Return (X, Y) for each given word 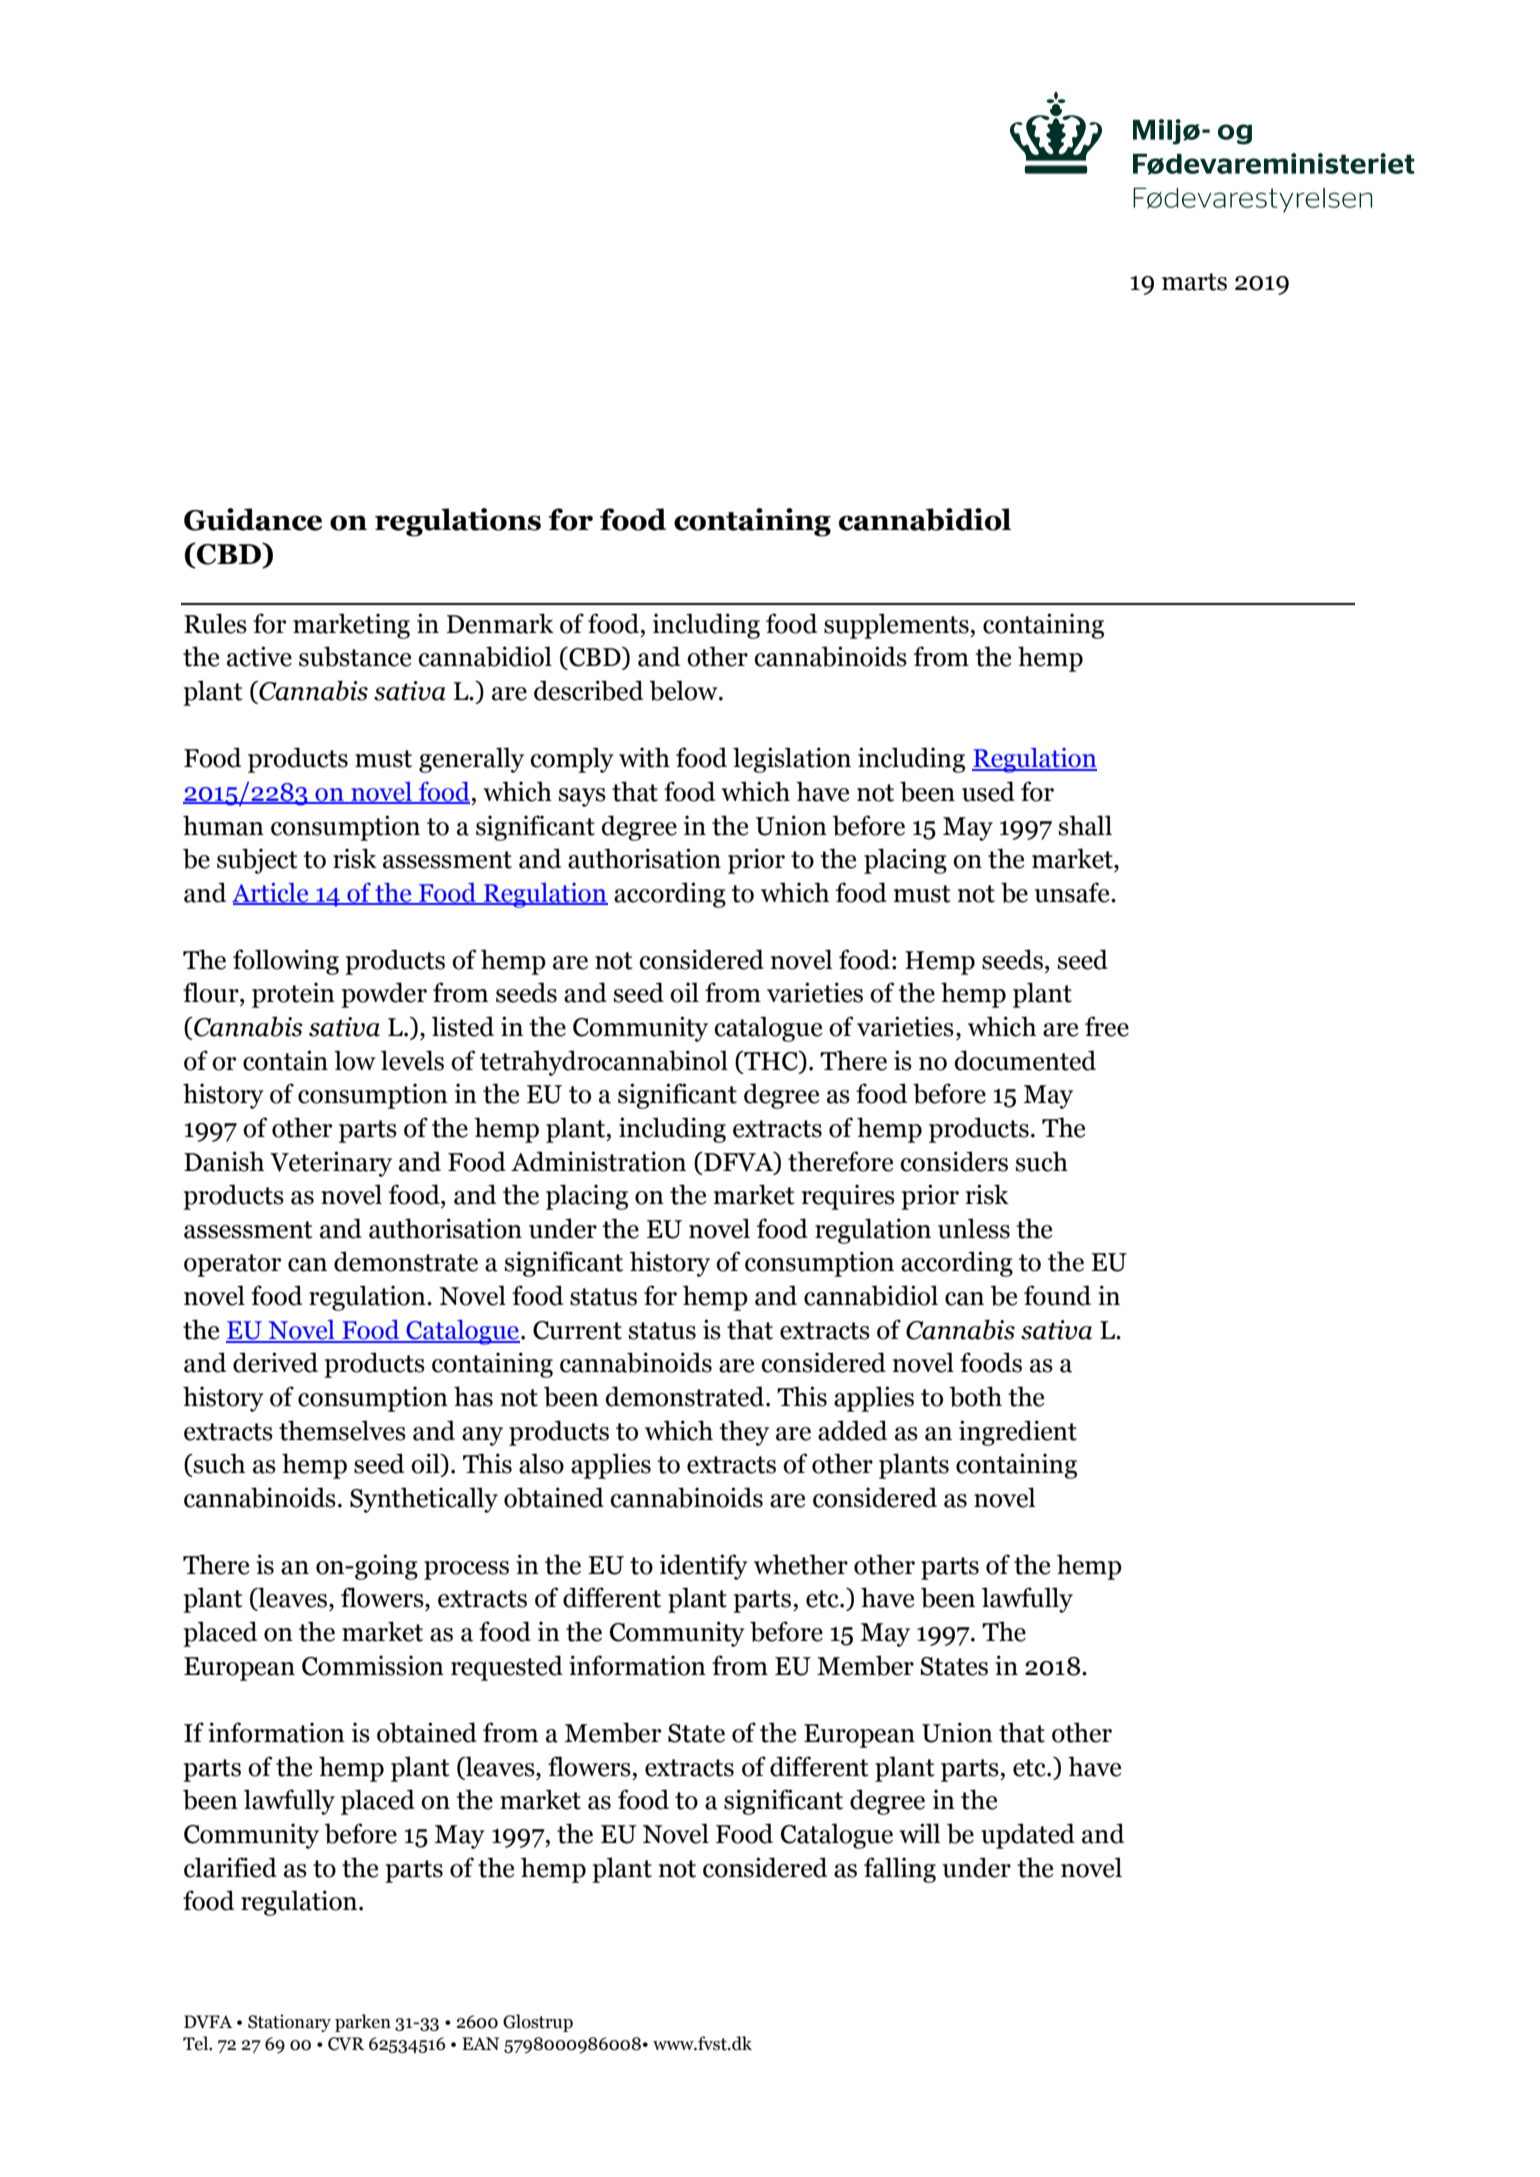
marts (1194, 282)
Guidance (253, 519)
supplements (897, 626)
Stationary (289, 2023)
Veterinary (331, 1164)
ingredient (1018, 1433)
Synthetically (424, 1500)
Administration (598, 1161)
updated (1028, 1836)
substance (355, 656)
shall (1085, 825)
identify (704, 1567)
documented (1025, 1060)
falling (900, 1870)
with (644, 757)
